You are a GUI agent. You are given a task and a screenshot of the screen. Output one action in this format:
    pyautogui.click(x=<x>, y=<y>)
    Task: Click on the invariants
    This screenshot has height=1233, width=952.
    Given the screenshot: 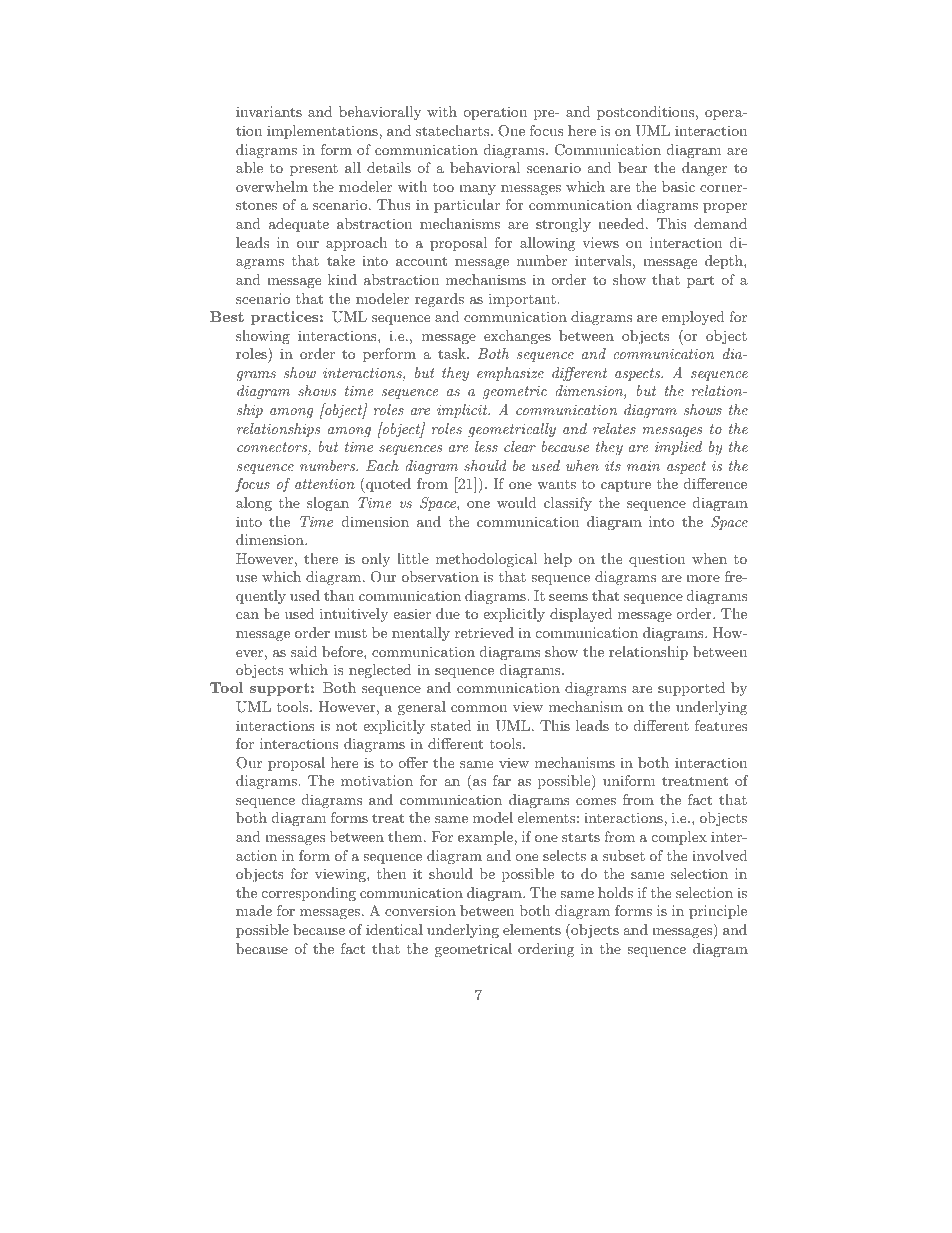 What is the action you would take?
    pyautogui.click(x=269, y=111)
